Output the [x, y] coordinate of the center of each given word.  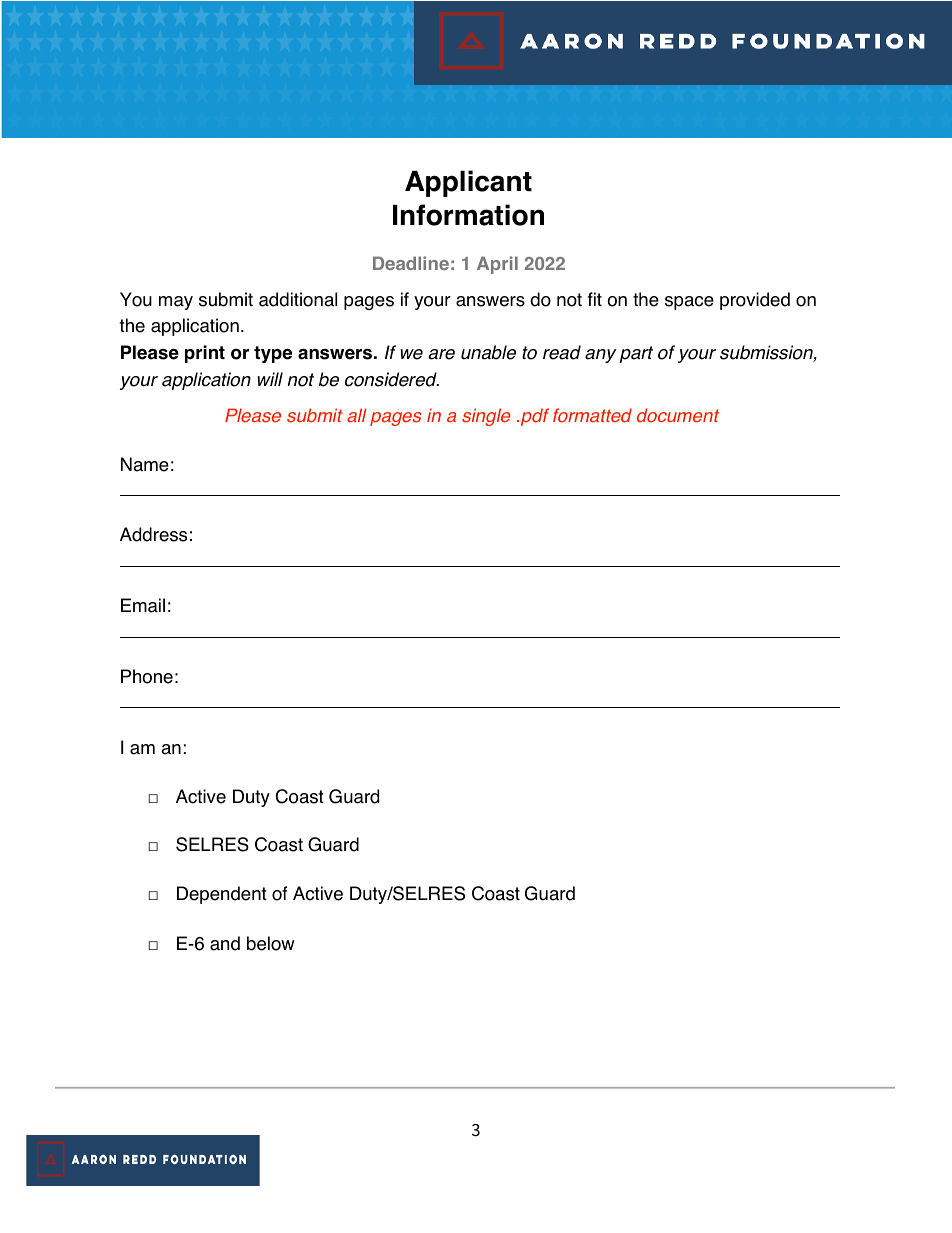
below [271, 943]
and [225, 943]
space [689, 303]
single [486, 417]
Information [468, 215]
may [176, 303]
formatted [592, 415]
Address [153, 534]
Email [143, 605]
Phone [147, 676]
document [678, 415]
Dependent [222, 895]
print [205, 354]
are [442, 354]
